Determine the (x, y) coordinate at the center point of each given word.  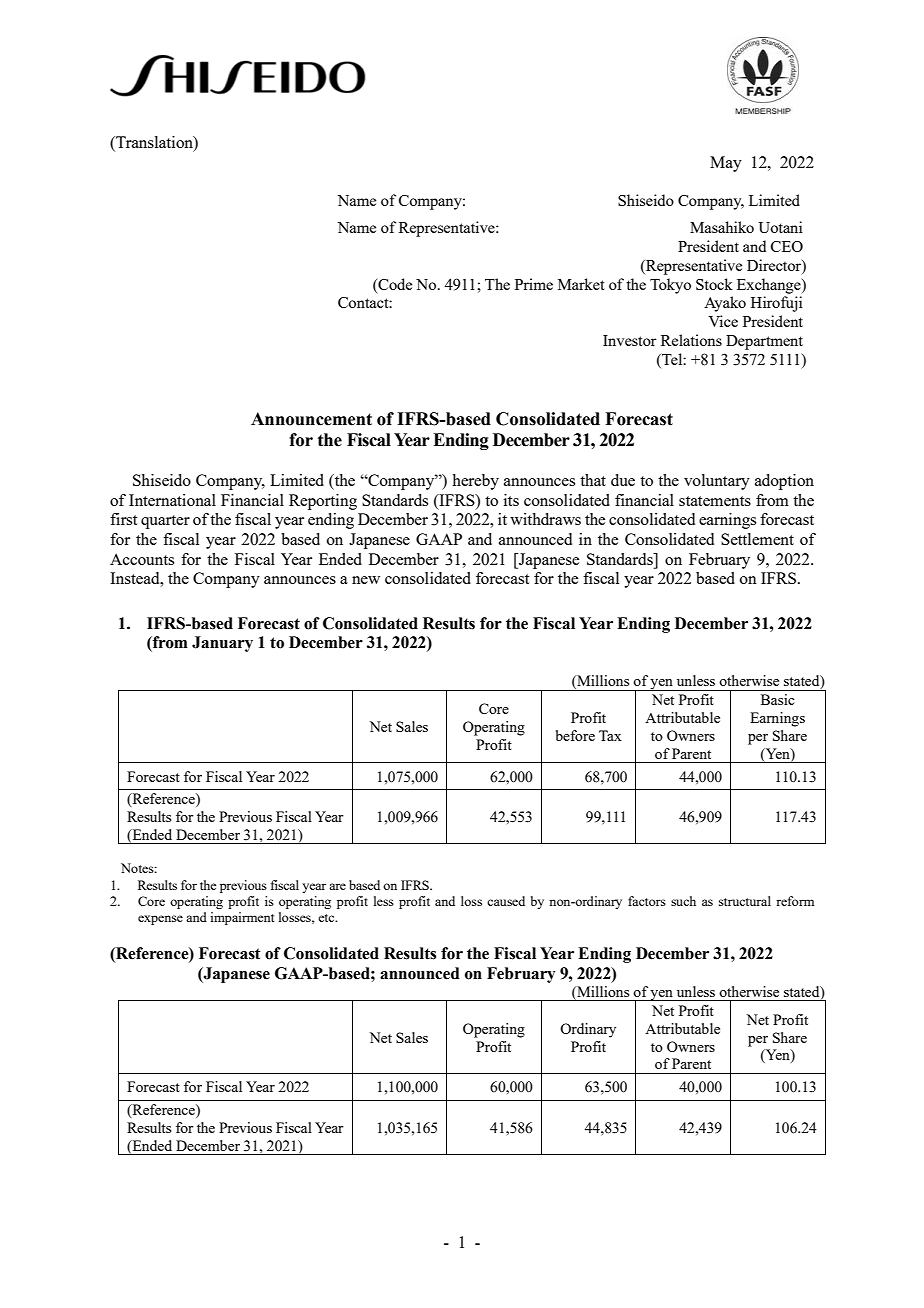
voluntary (717, 482)
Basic (778, 699)
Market (581, 284)
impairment (242, 918)
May (726, 164)
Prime (534, 284)
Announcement (311, 419)
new (366, 580)
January (222, 644)
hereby (475, 482)
